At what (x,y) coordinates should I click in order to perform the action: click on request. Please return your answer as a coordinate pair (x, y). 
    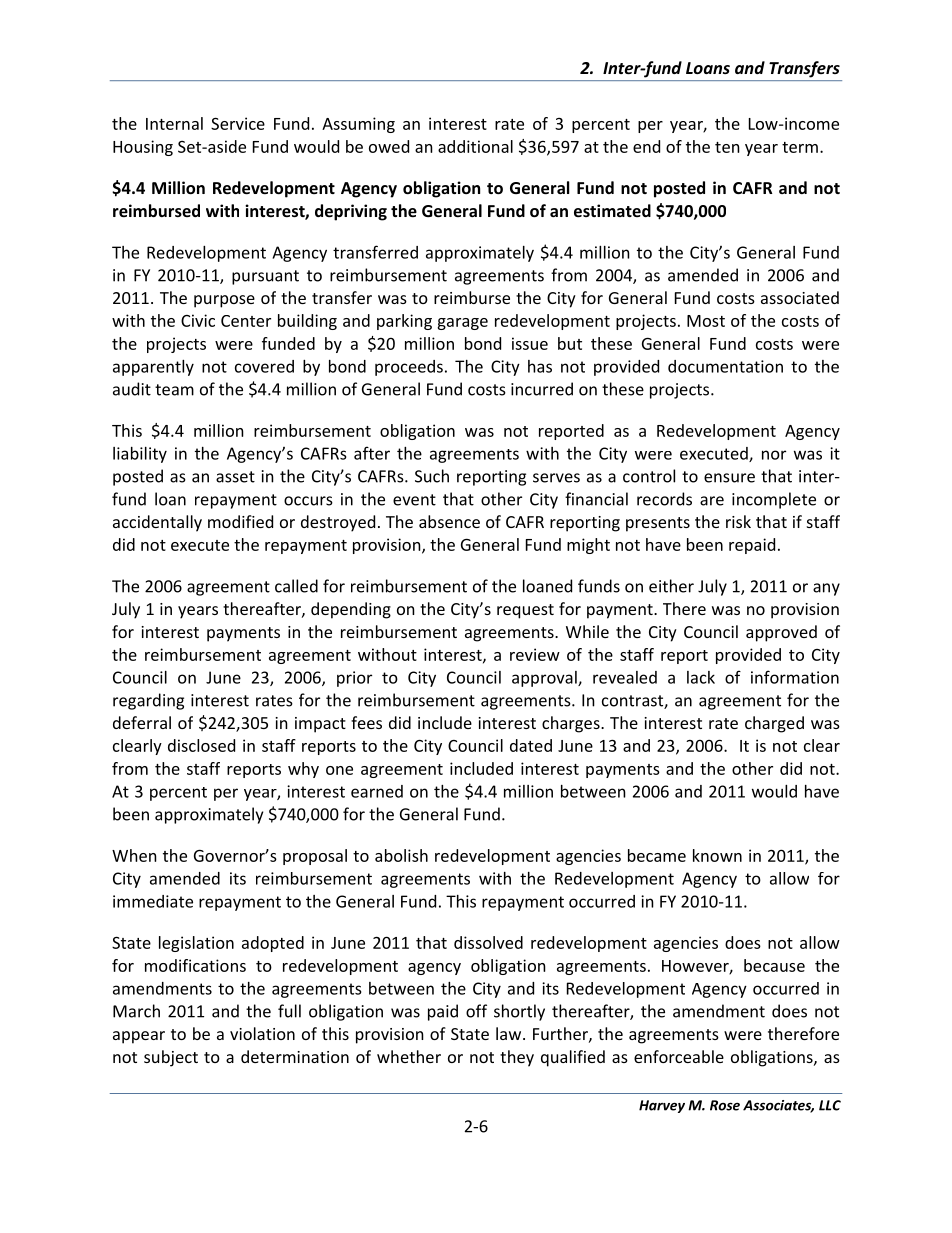
    Looking at the image, I should click on (525, 611).
